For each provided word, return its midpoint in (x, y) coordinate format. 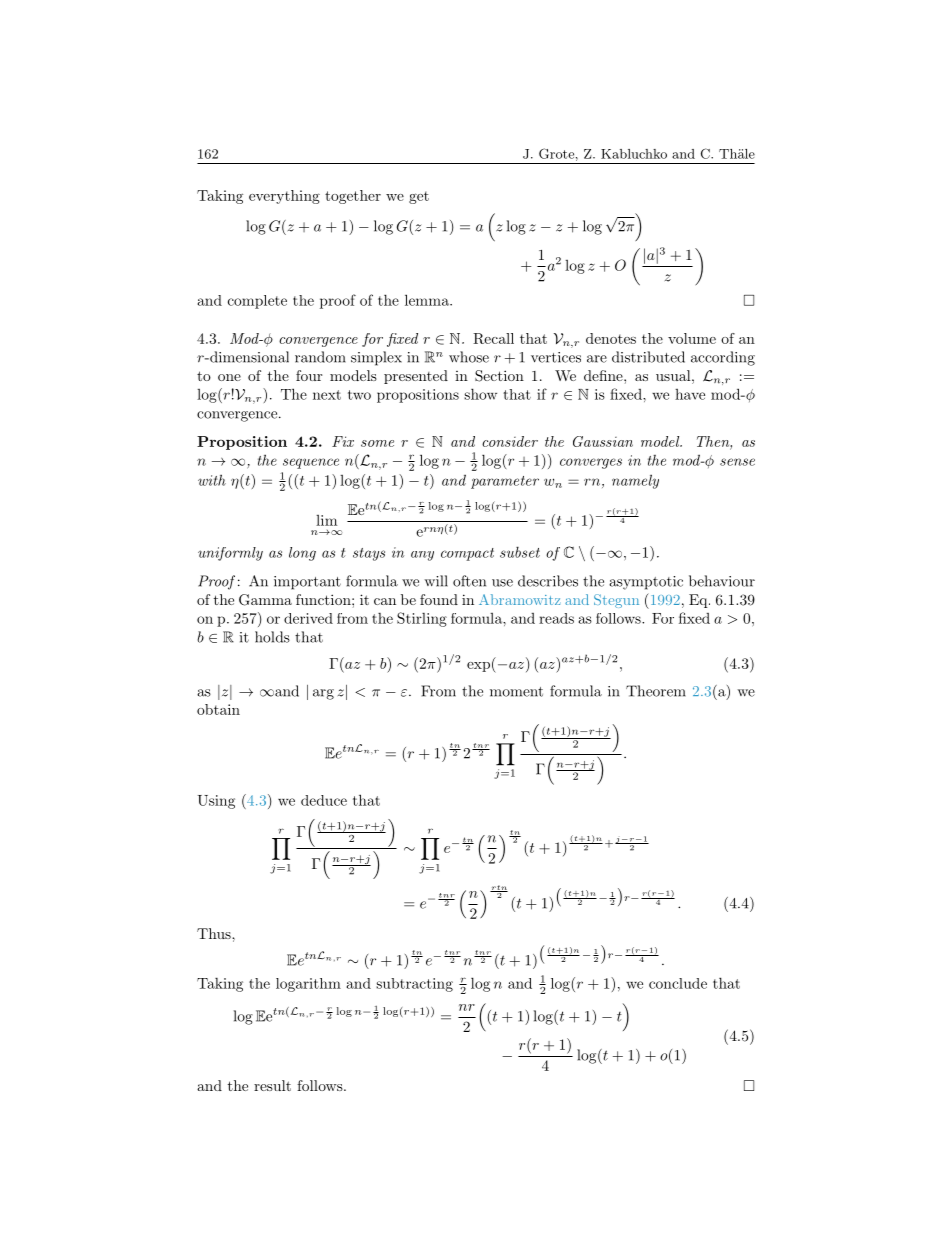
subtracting (414, 985)
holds (272, 637)
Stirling (422, 619)
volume (692, 338)
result (272, 1085)
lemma (428, 300)
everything (284, 197)
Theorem (656, 691)
